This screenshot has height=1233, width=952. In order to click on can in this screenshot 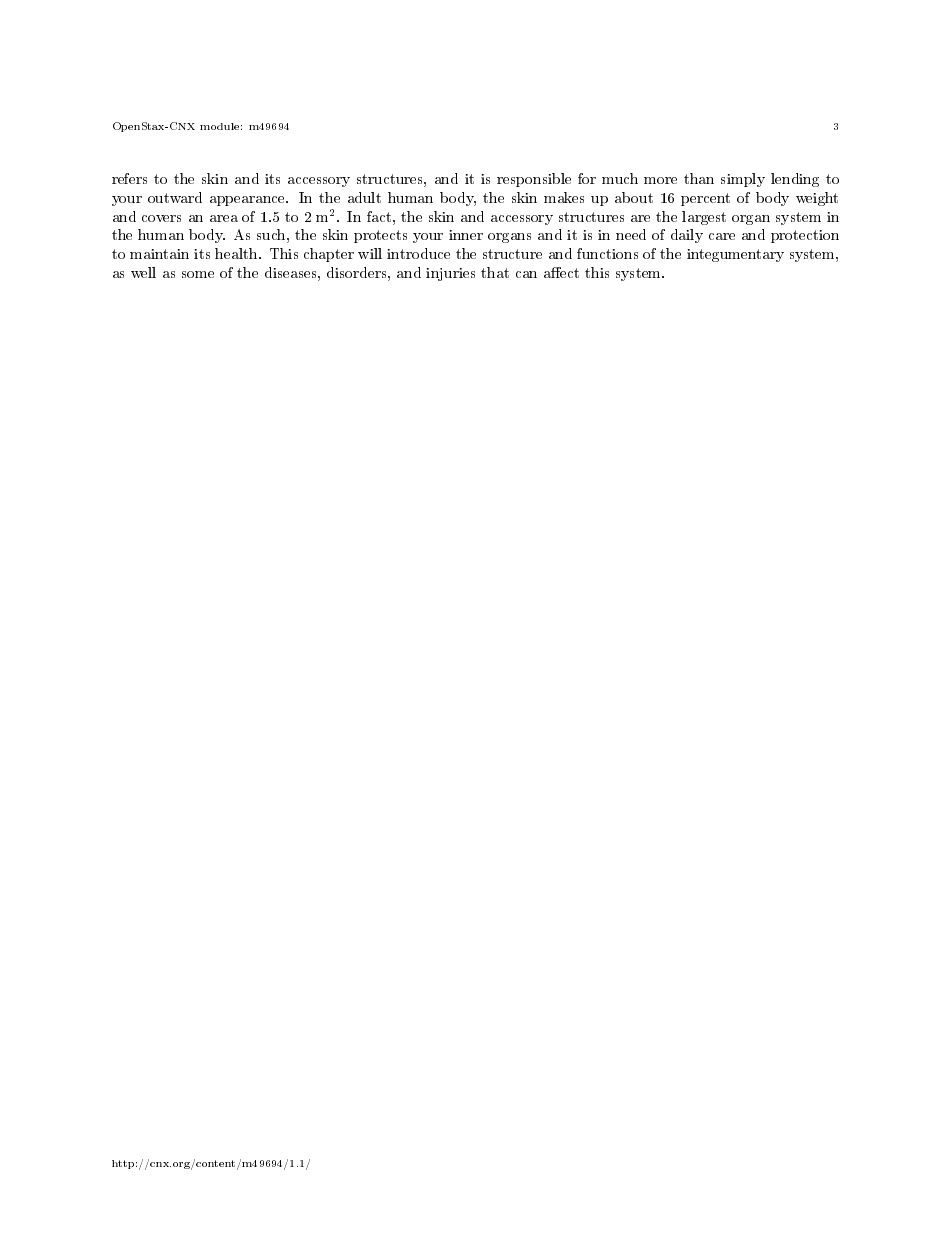, I will do `click(526, 274)`.
